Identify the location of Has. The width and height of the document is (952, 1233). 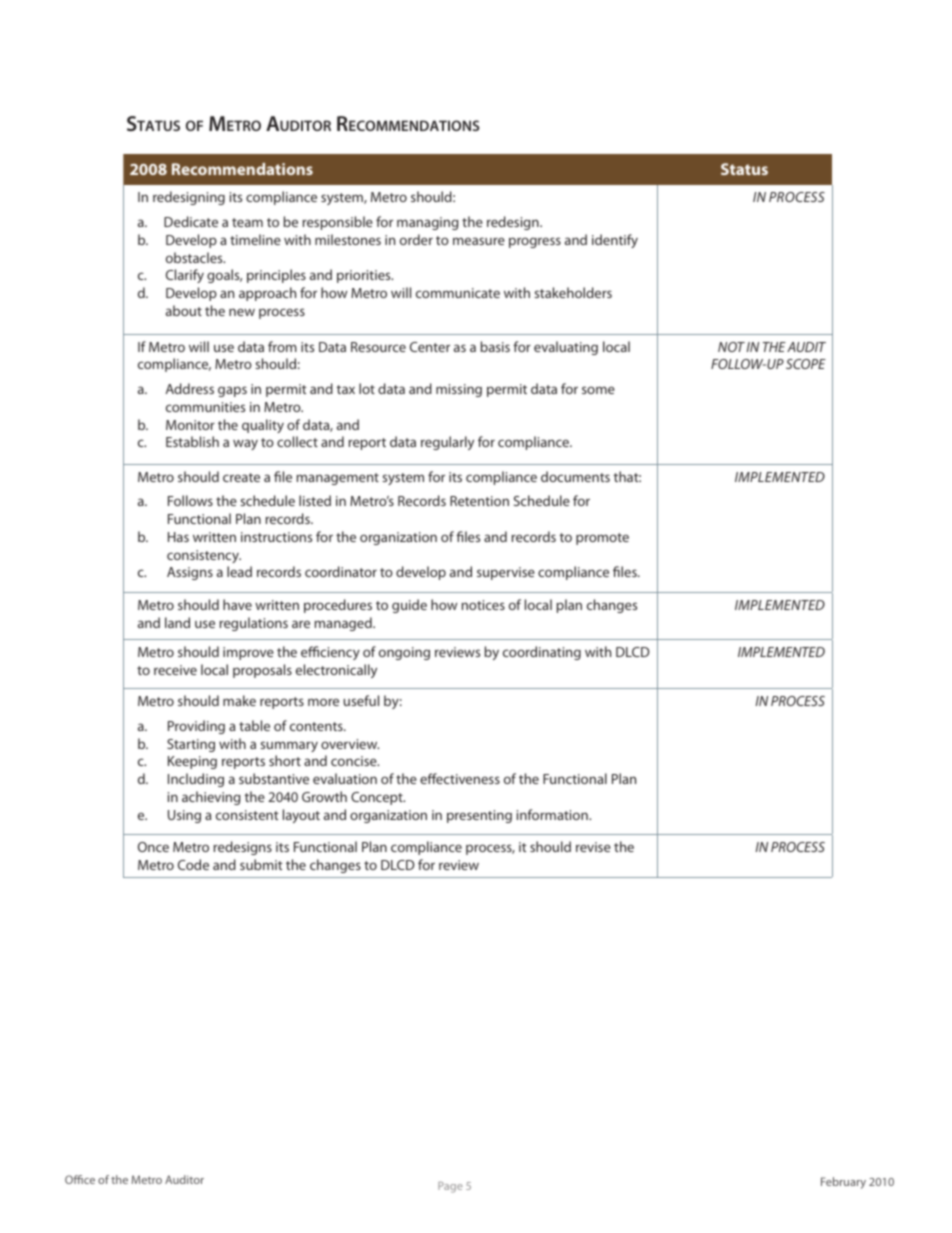
(178, 537).
